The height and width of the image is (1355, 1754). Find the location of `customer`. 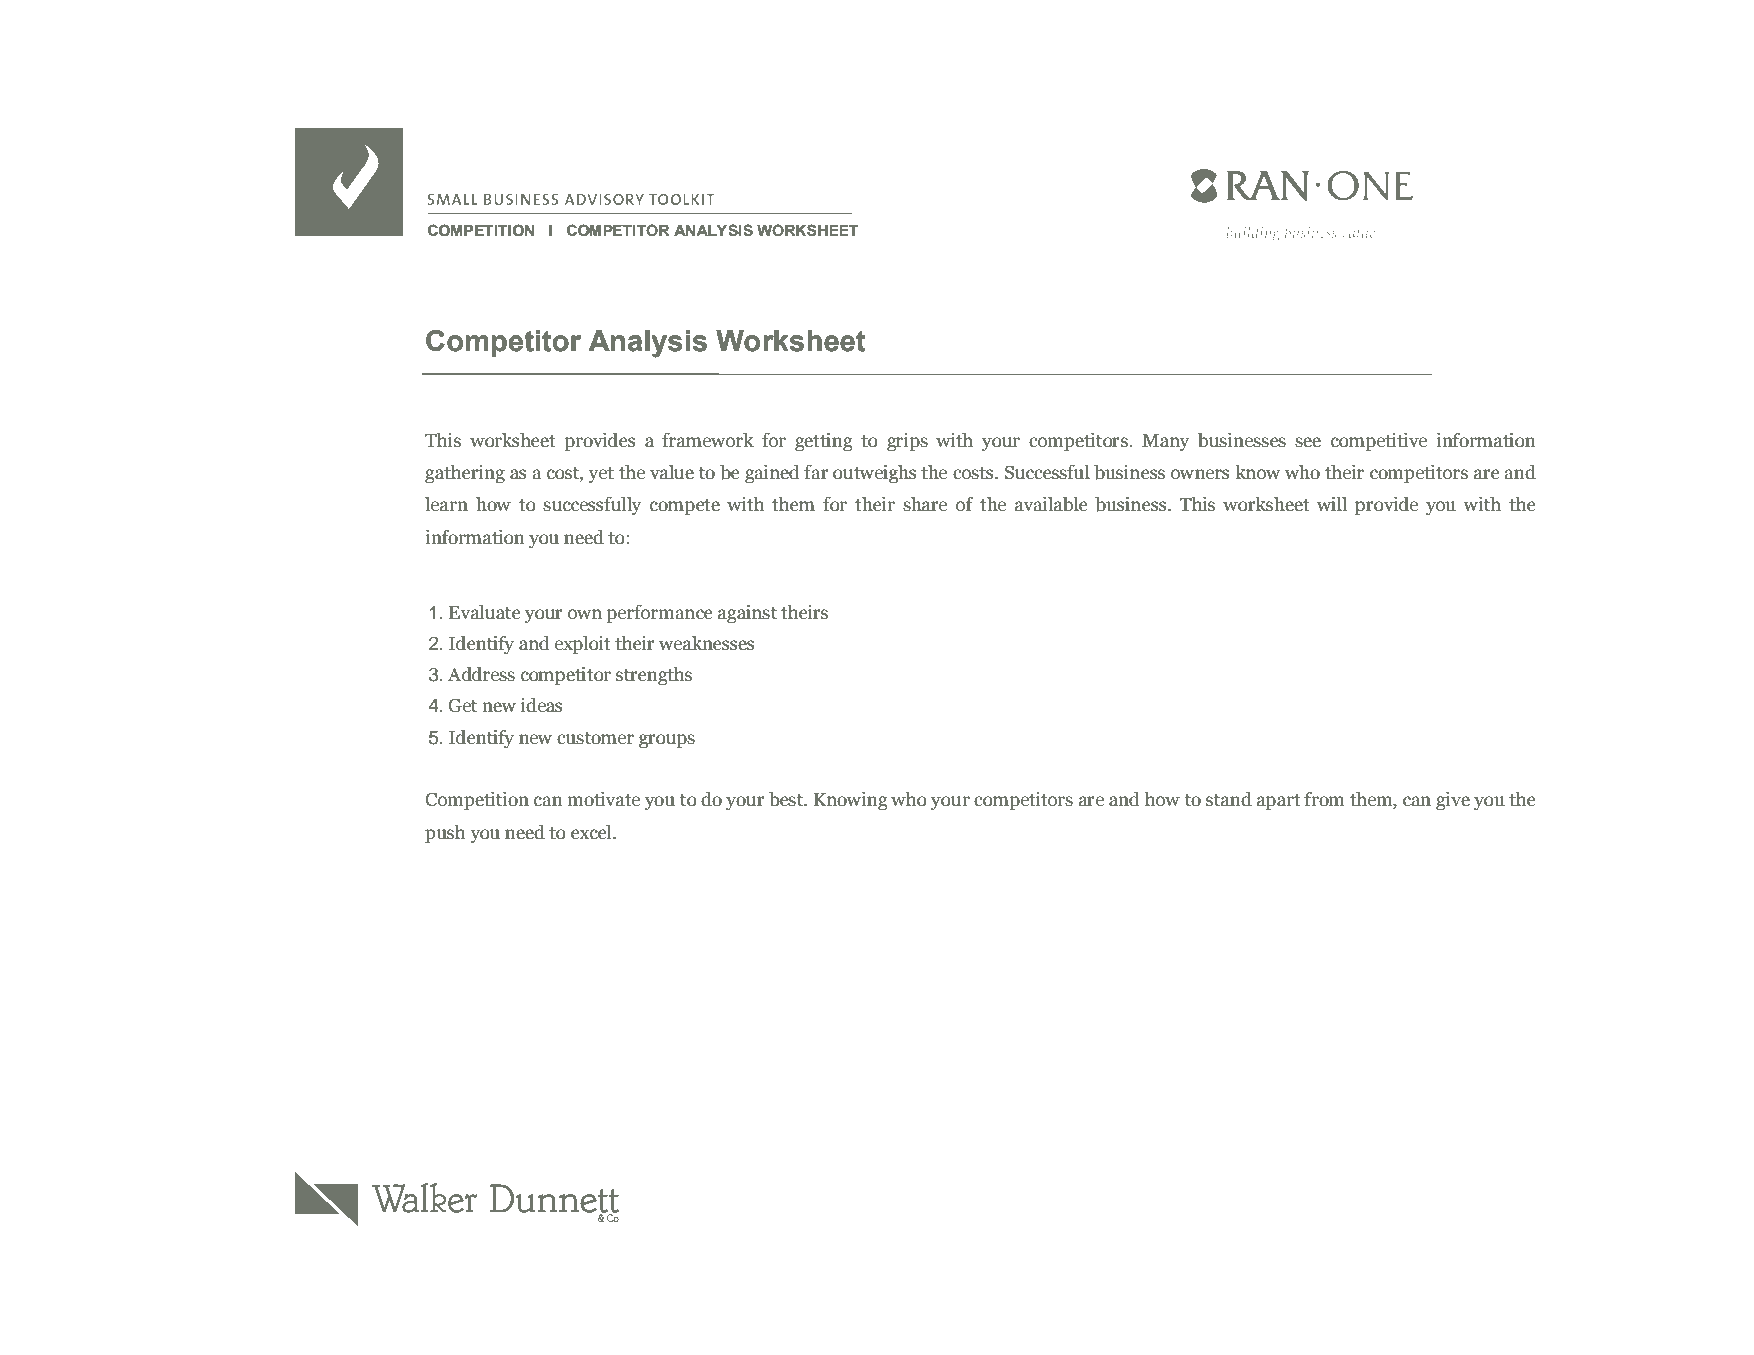

customer is located at coordinates (595, 738).
